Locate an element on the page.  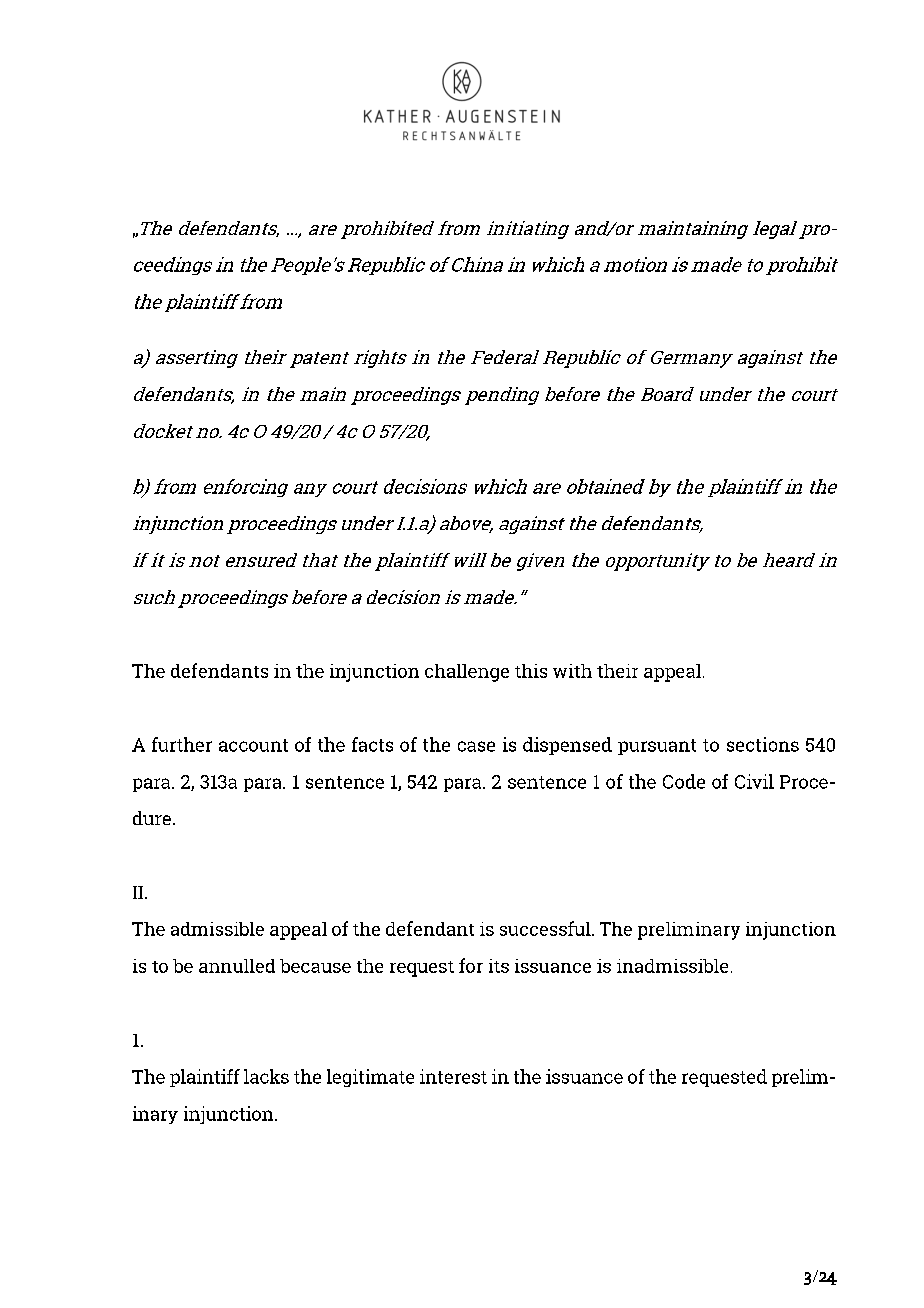
lacks is located at coordinates (266, 1076).
